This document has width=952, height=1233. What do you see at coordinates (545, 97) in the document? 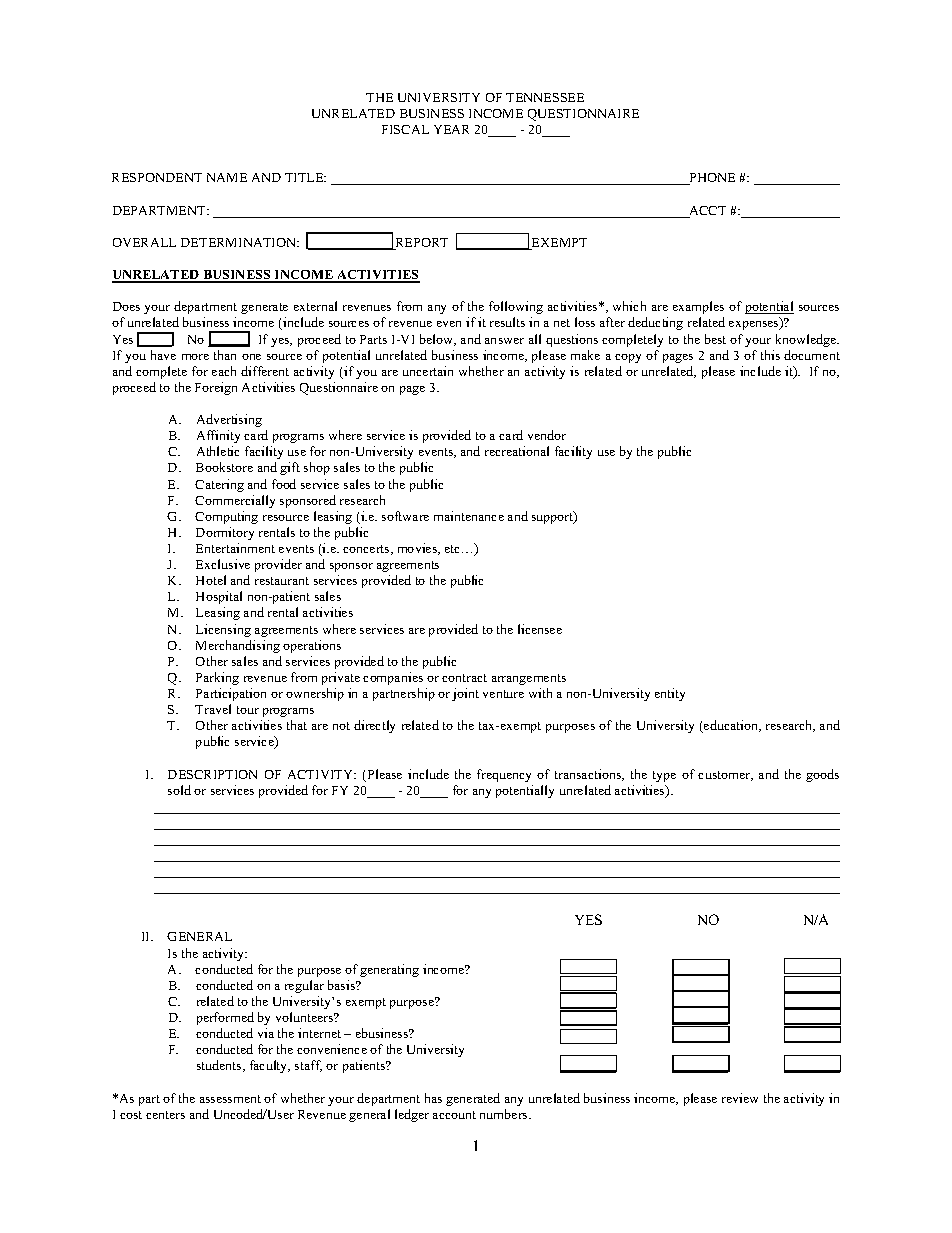
I see `TENNESSEE` at bounding box center [545, 97].
